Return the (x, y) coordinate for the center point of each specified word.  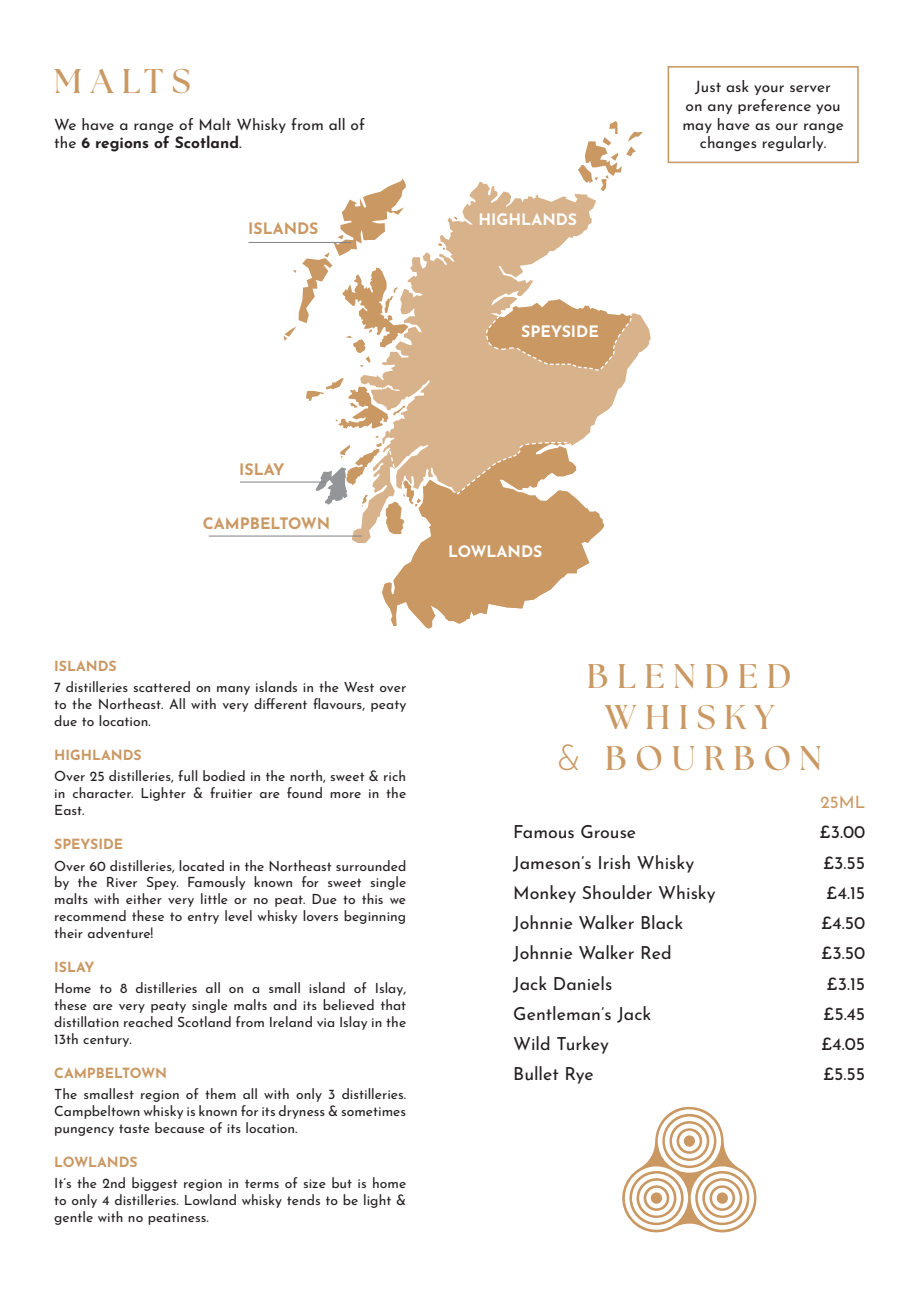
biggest (155, 1184)
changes (728, 143)
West (359, 687)
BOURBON (713, 758)
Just (708, 87)
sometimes (374, 1111)
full (188, 775)
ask (737, 86)
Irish (614, 862)
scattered (162, 686)
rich (394, 775)
